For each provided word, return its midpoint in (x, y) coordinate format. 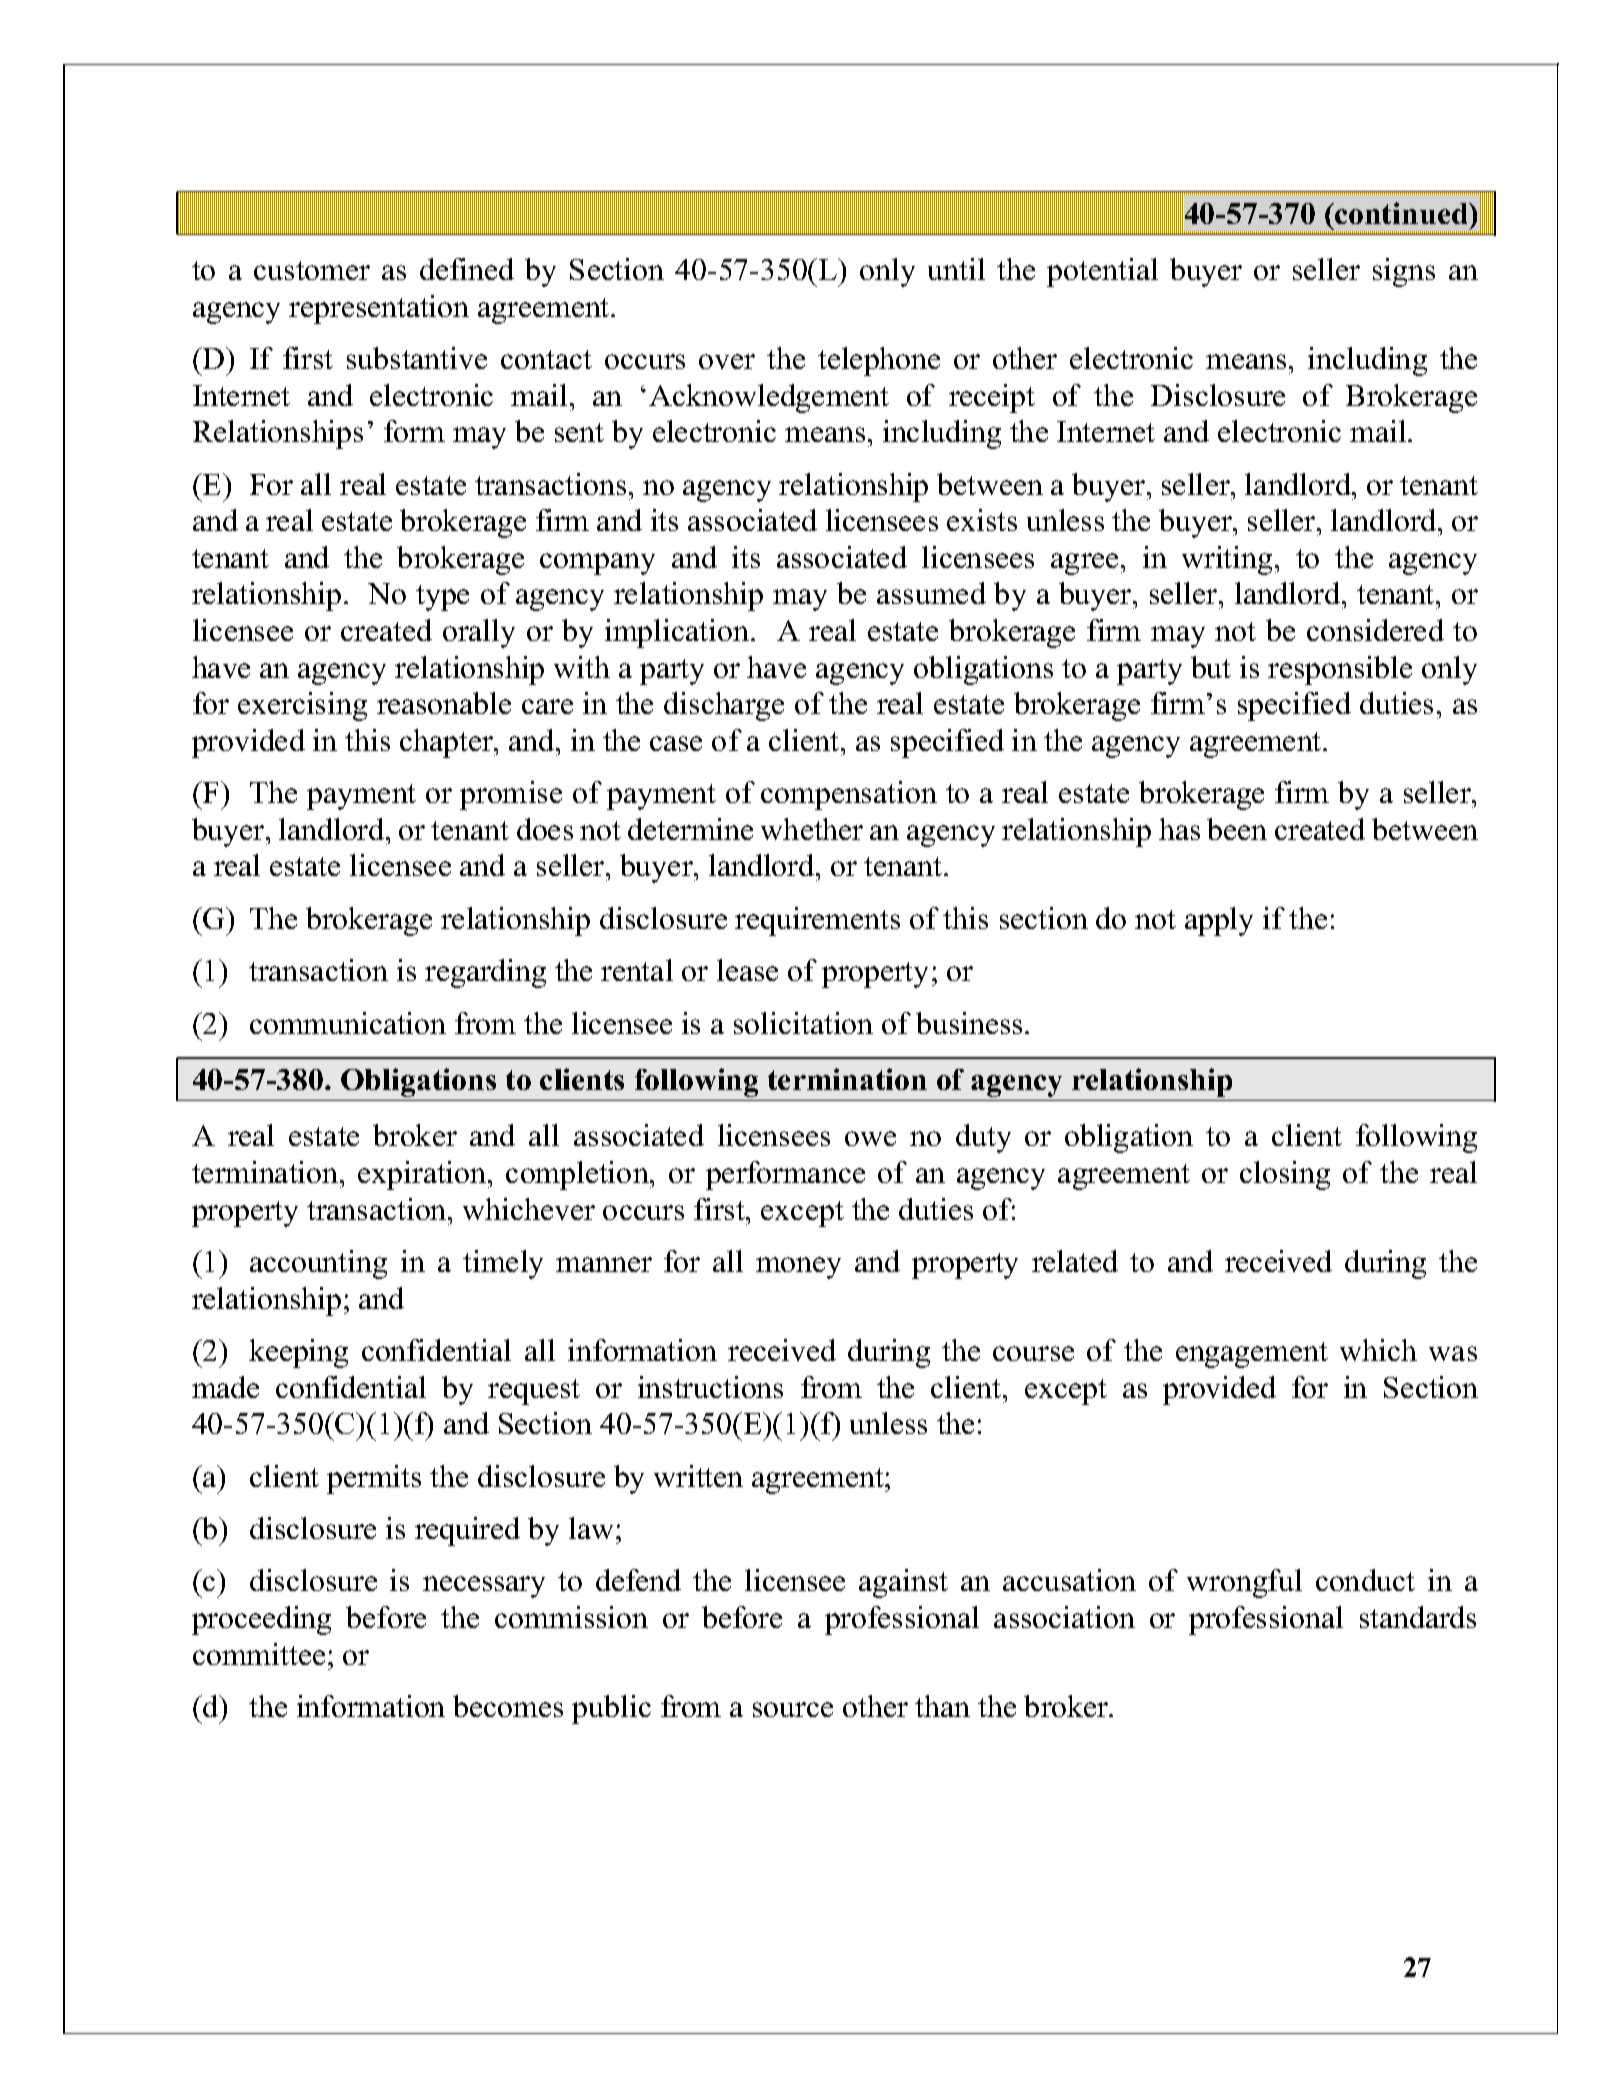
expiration (423, 1175)
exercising (302, 706)
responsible (1340, 670)
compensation (849, 795)
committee (259, 1654)
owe (870, 1138)
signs (1404, 272)
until (956, 269)
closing (1285, 1175)
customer (312, 270)
